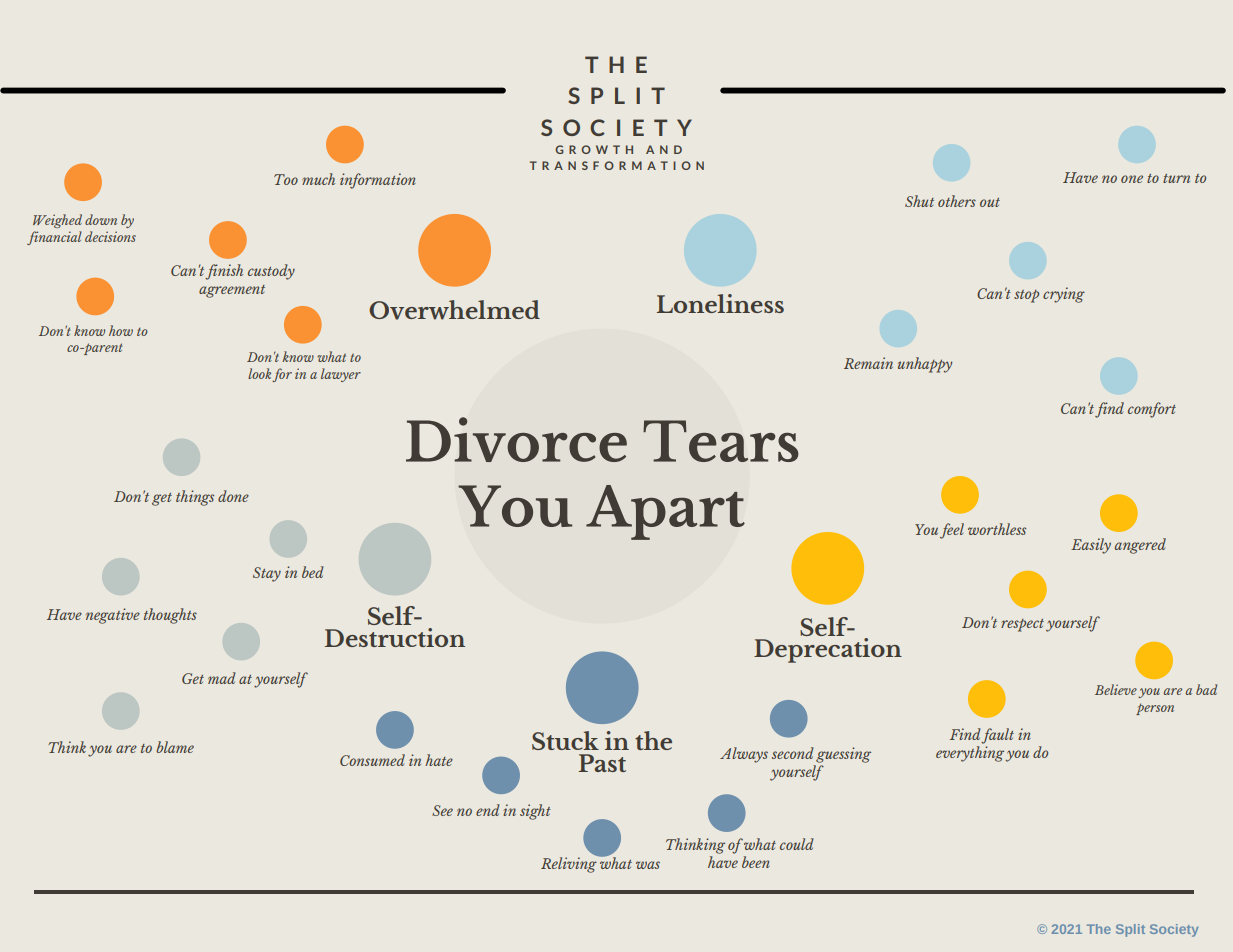  I want to click on Apart, so click(665, 512).
